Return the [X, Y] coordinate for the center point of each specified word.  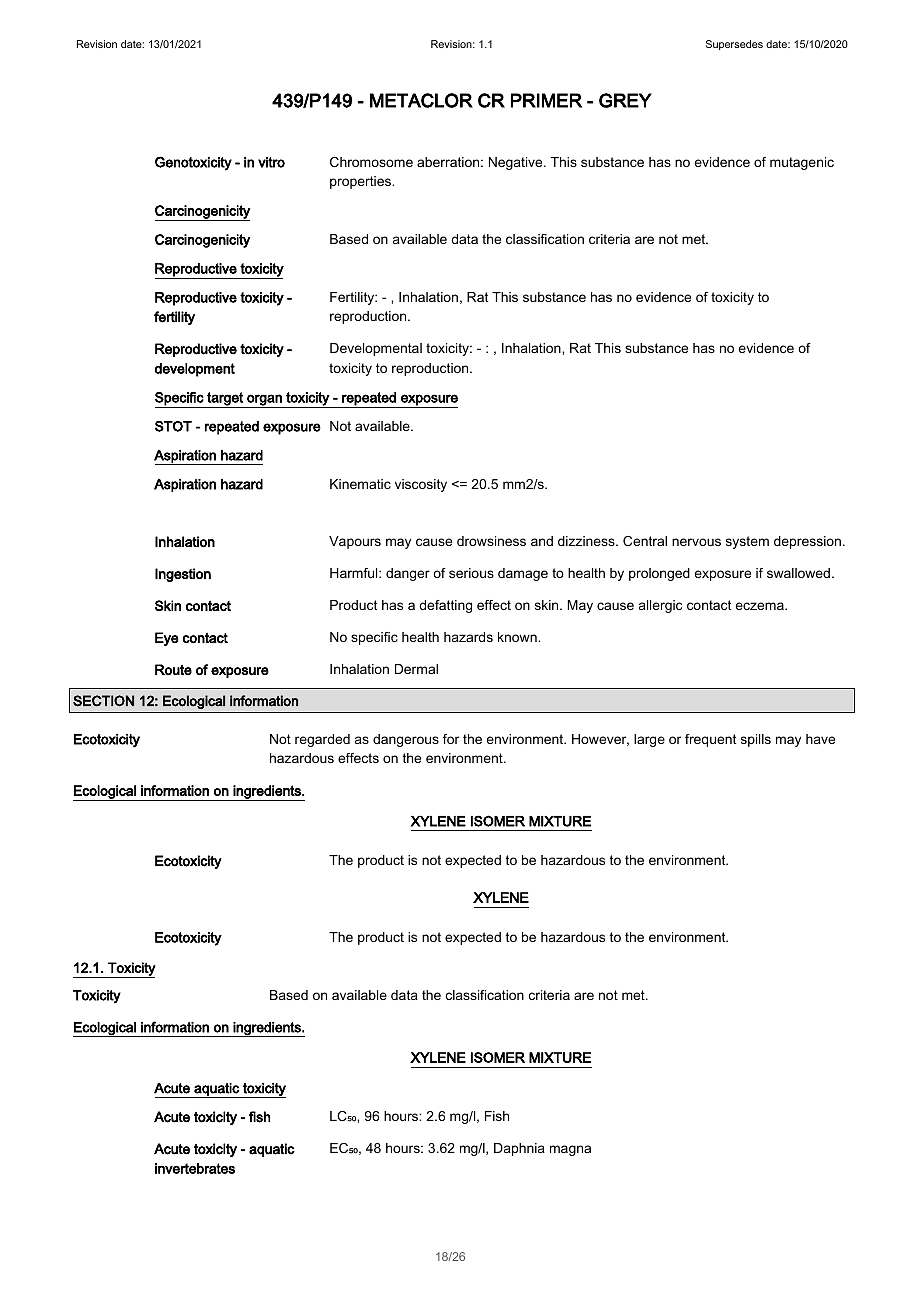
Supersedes [734, 45]
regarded [322, 740]
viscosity [421, 485]
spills [756, 740]
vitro [271, 162]
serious [471, 573]
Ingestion [183, 575]
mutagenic [802, 163]
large [649, 740]
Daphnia [519, 1149]
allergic [660, 606]
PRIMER [546, 100]
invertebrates [195, 1168]
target [225, 400]
